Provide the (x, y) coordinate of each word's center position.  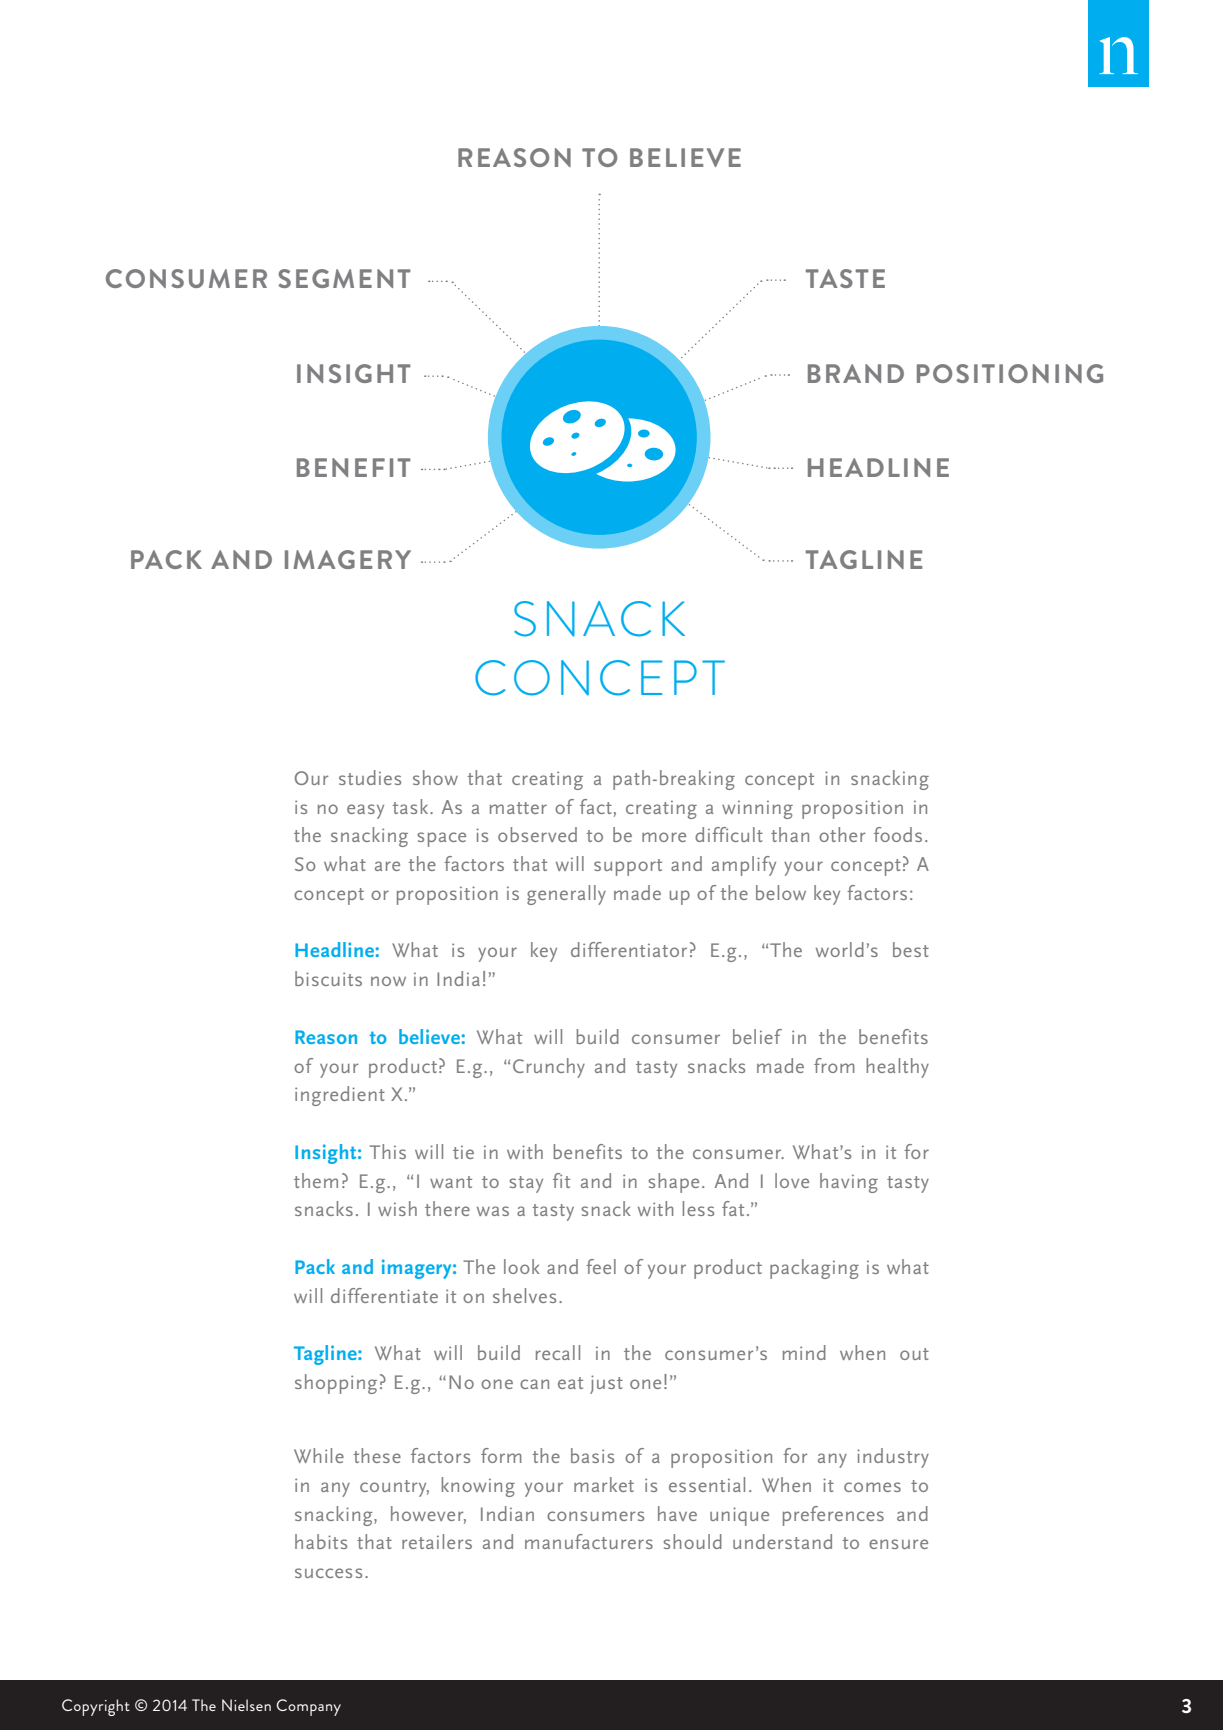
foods (898, 834)
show (435, 777)
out (914, 1354)
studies (370, 777)
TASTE (845, 278)
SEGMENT (344, 278)
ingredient (340, 1096)
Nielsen (246, 1705)
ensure (898, 1544)
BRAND (856, 373)
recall (558, 1352)
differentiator (629, 949)
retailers (437, 1541)
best (911, 949)
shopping (336, 1384)
